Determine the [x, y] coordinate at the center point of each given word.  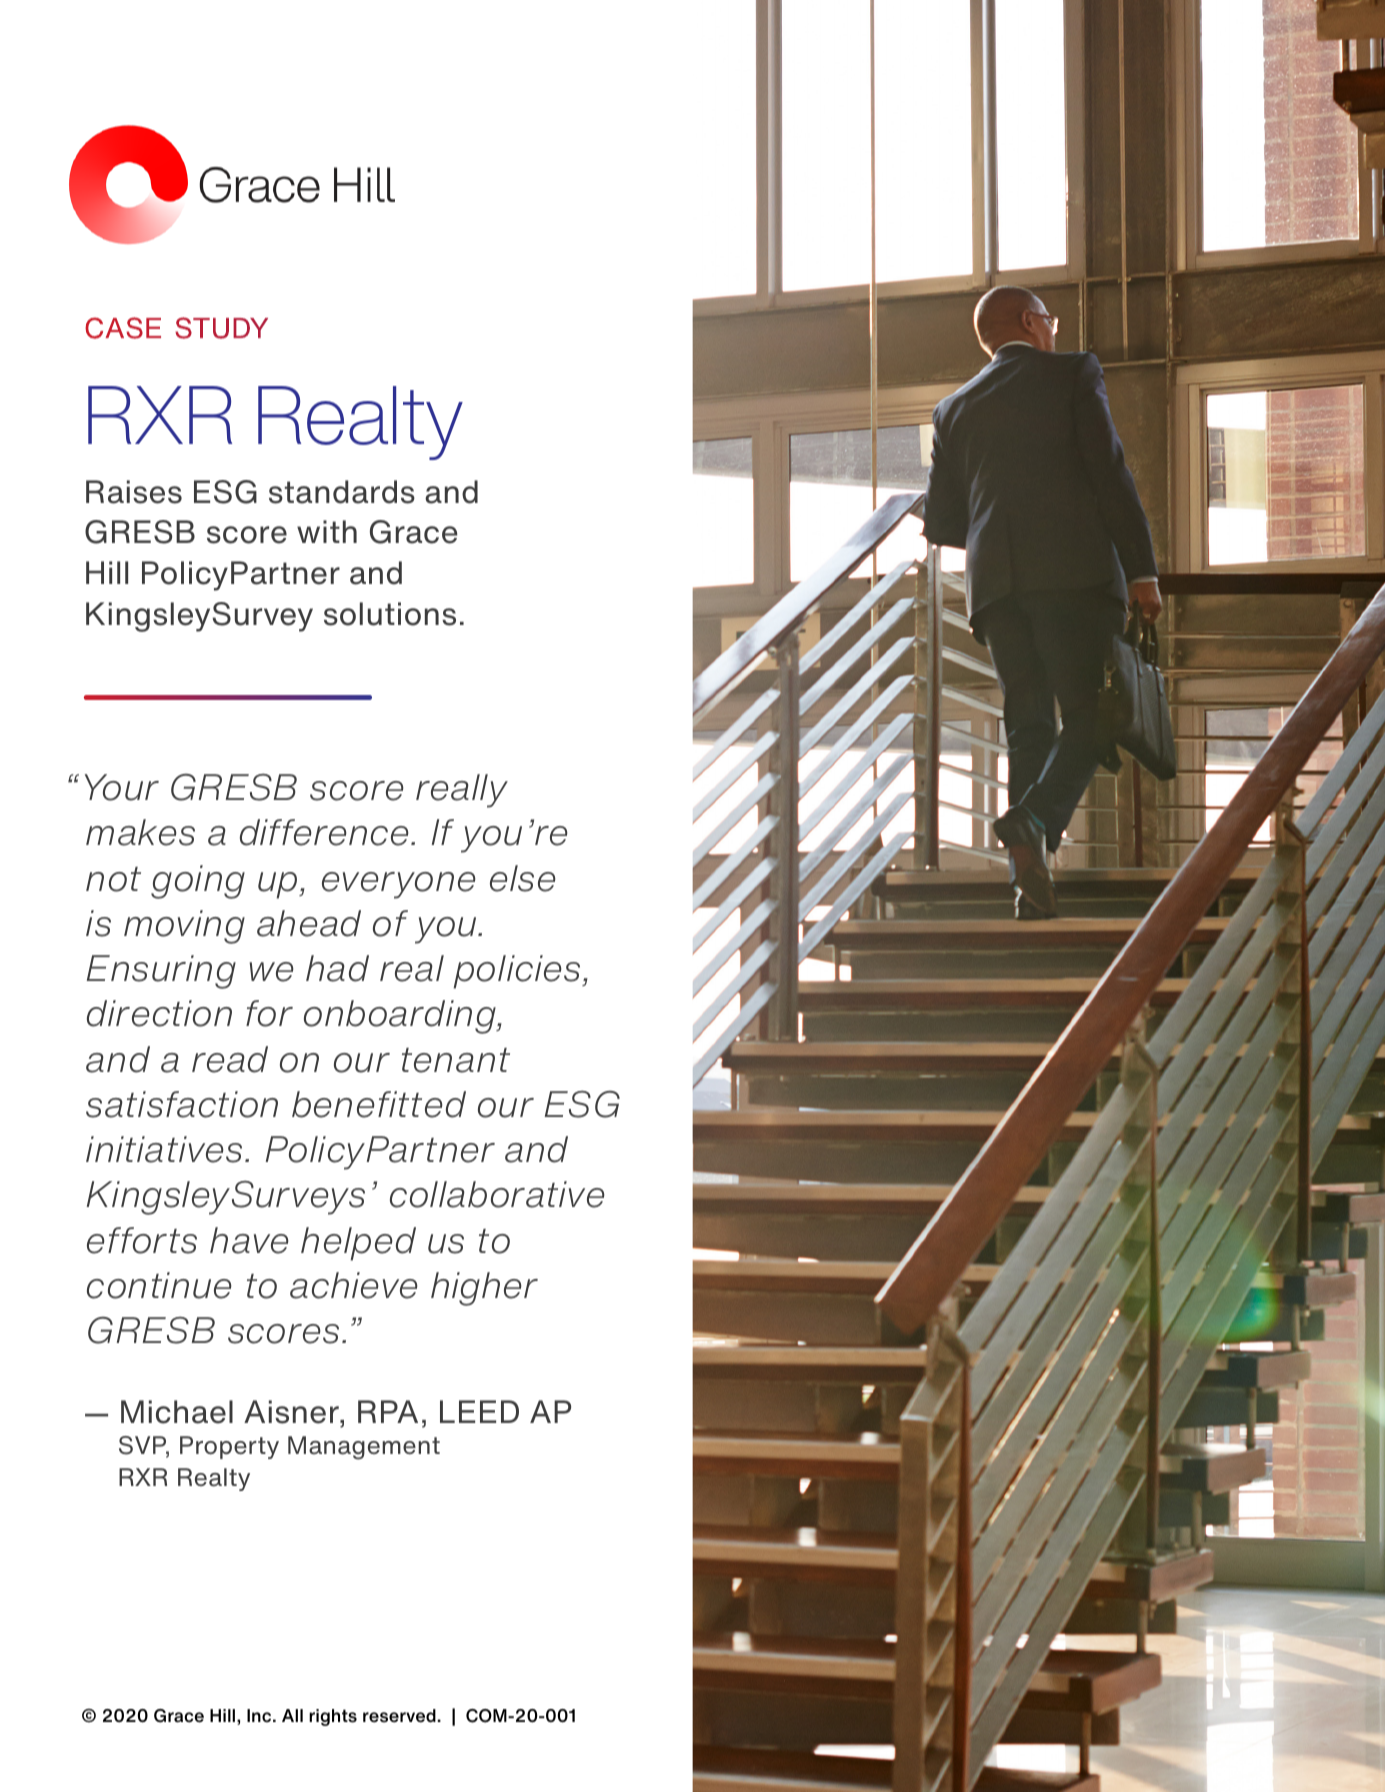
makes [140, 832]
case [123, 328]
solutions [390, 614]
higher [484, 1289]
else [523, 878]
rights [333, 1717]
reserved [400, 1716]
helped [358, 1244]
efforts [142, 1240]
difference [324, 832]
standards [342, 492]
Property [229, 1447]
